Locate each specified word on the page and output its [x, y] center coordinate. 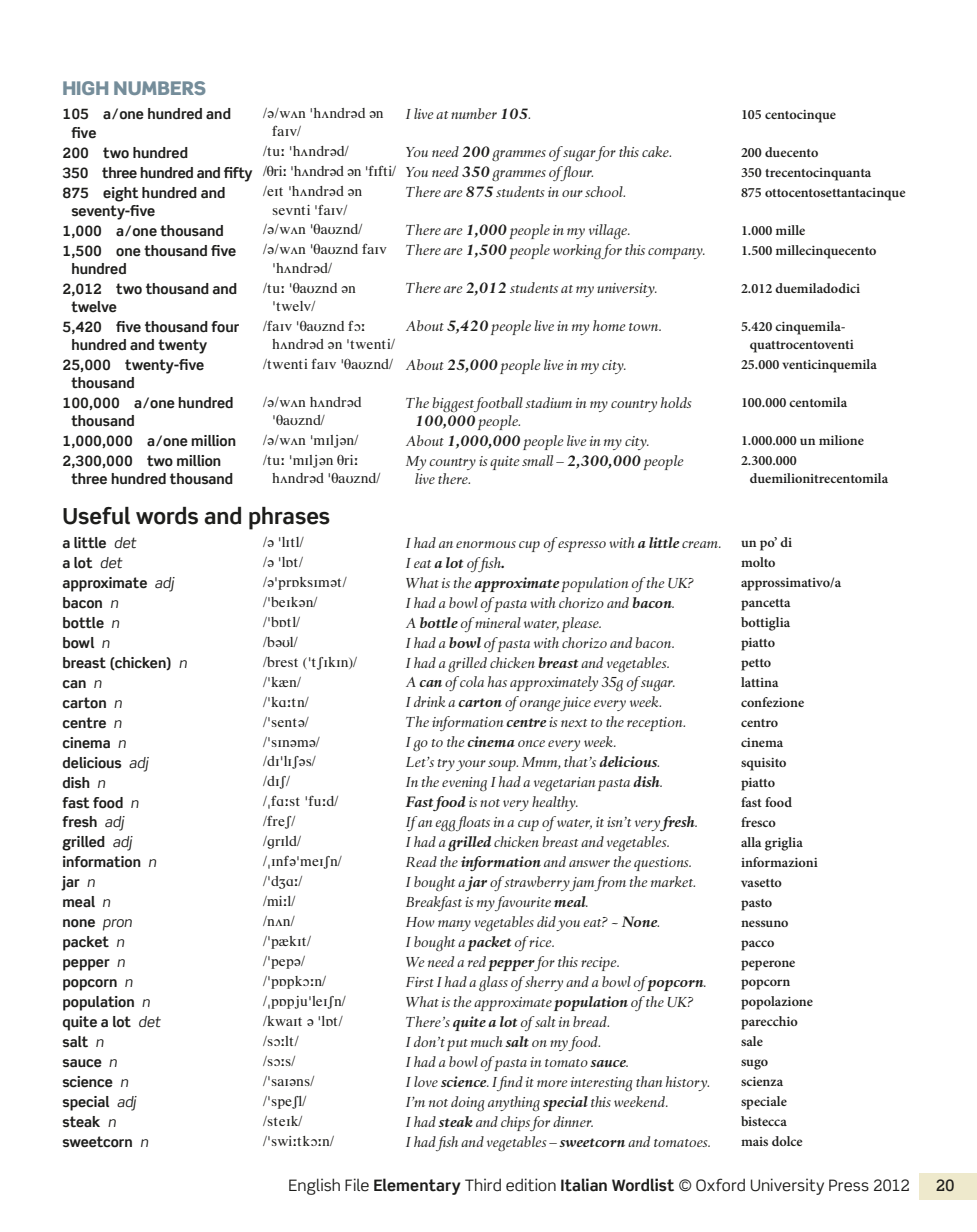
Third [483, 1184]
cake [656, 151]
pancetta [766, 605]
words [167, 516]
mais [754, 1141]
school [605, 191]
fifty [238, 174]
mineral [498, 622]
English [314, 1186]
